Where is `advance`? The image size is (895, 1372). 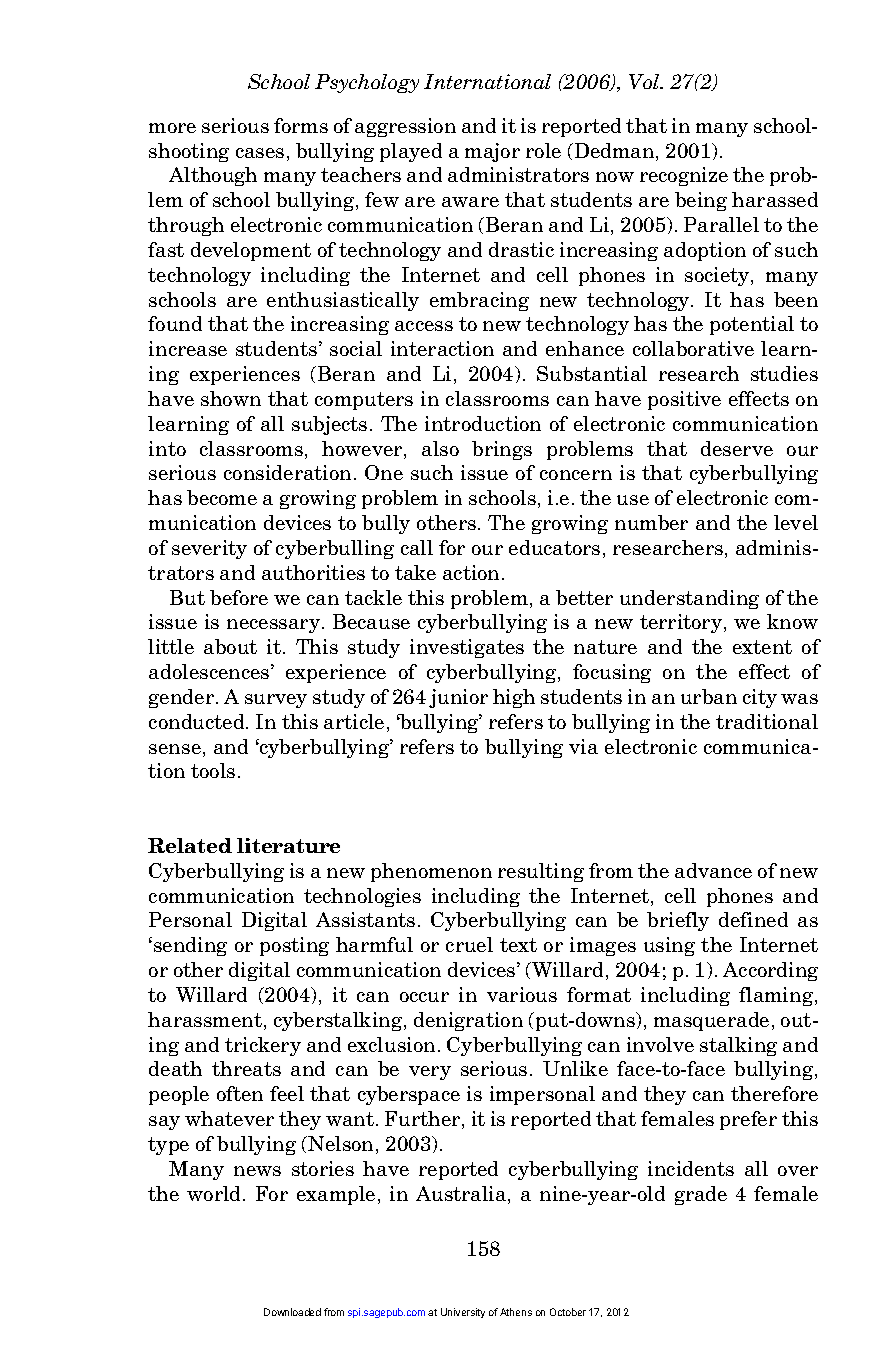
advance is located at coordinates (713, 870).
